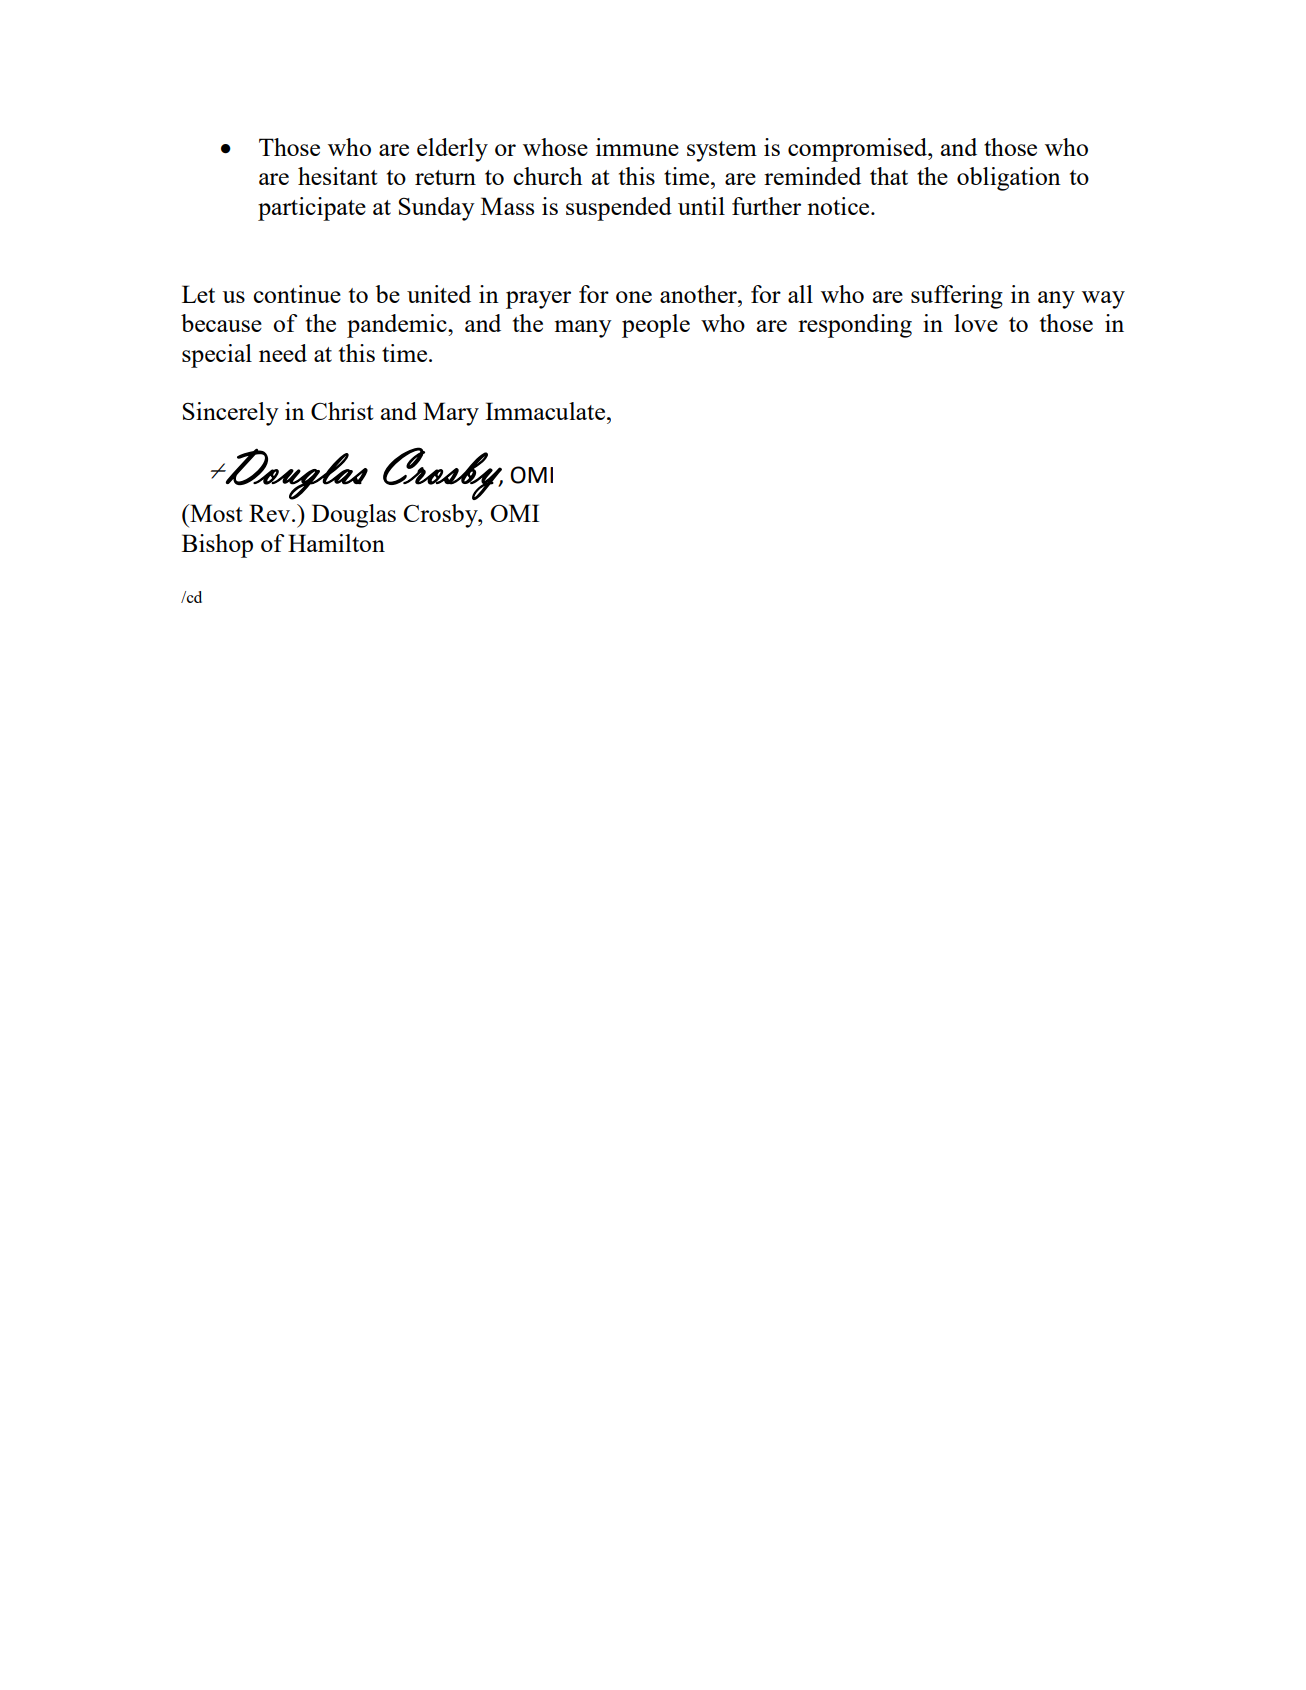 The image size is (1306, 1690). What do you see at coordinates (297, 294) in the screenshot?
I see `continue` at bounding box center [297, 294].
